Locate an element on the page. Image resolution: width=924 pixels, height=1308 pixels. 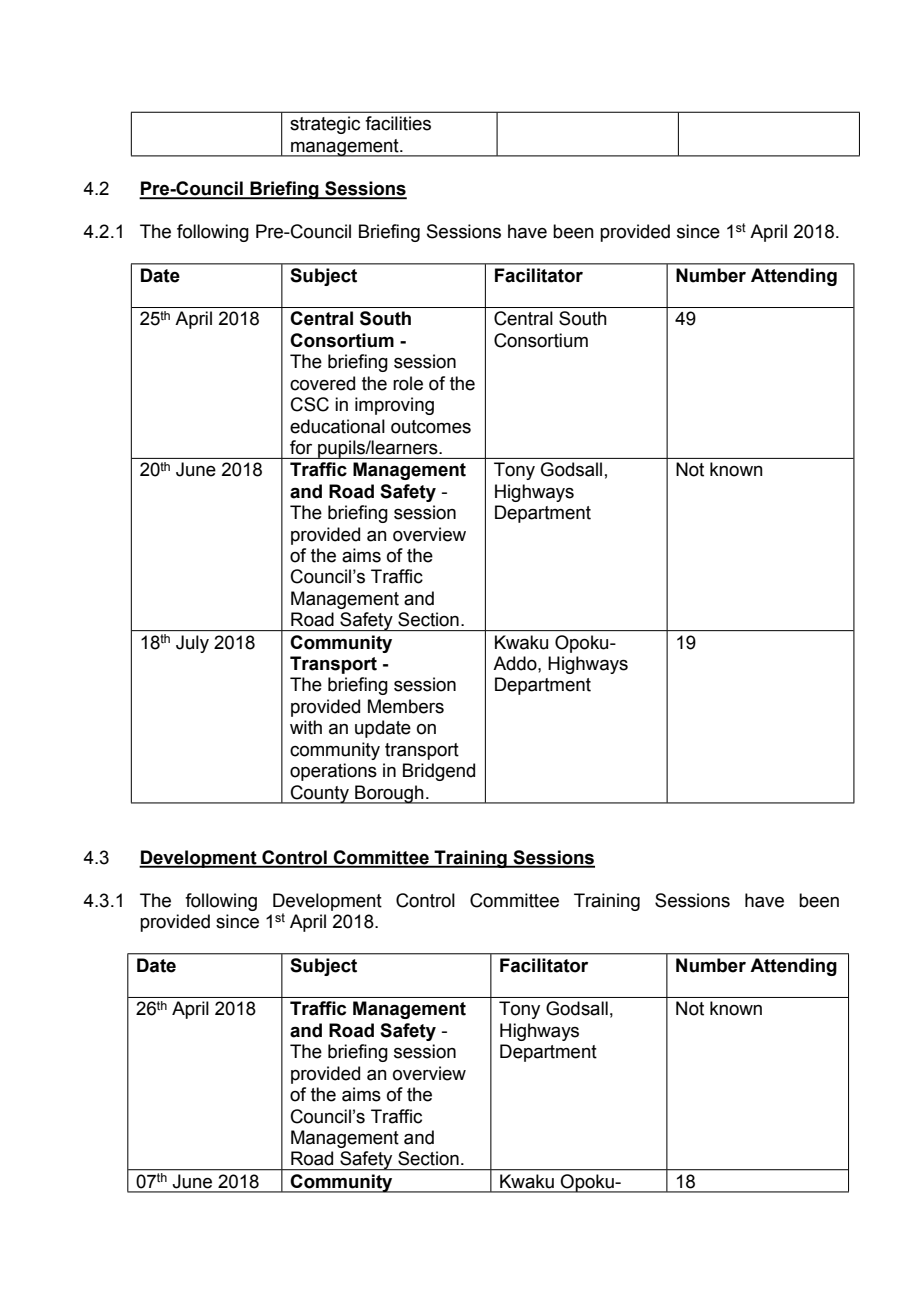
for is located at coordinates (301, 447).
